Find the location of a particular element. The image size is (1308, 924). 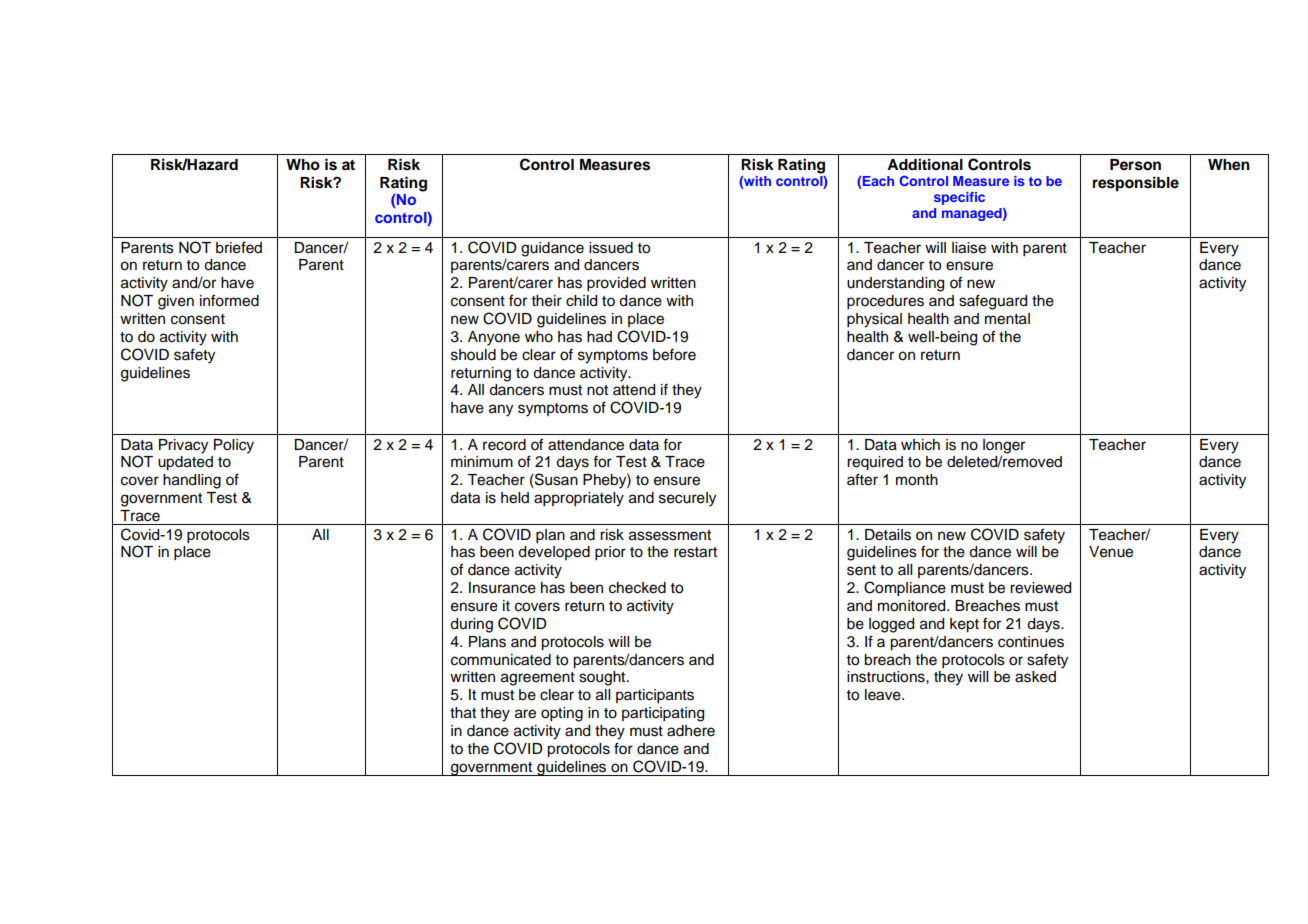

that is located at coordinates (463, 713).
